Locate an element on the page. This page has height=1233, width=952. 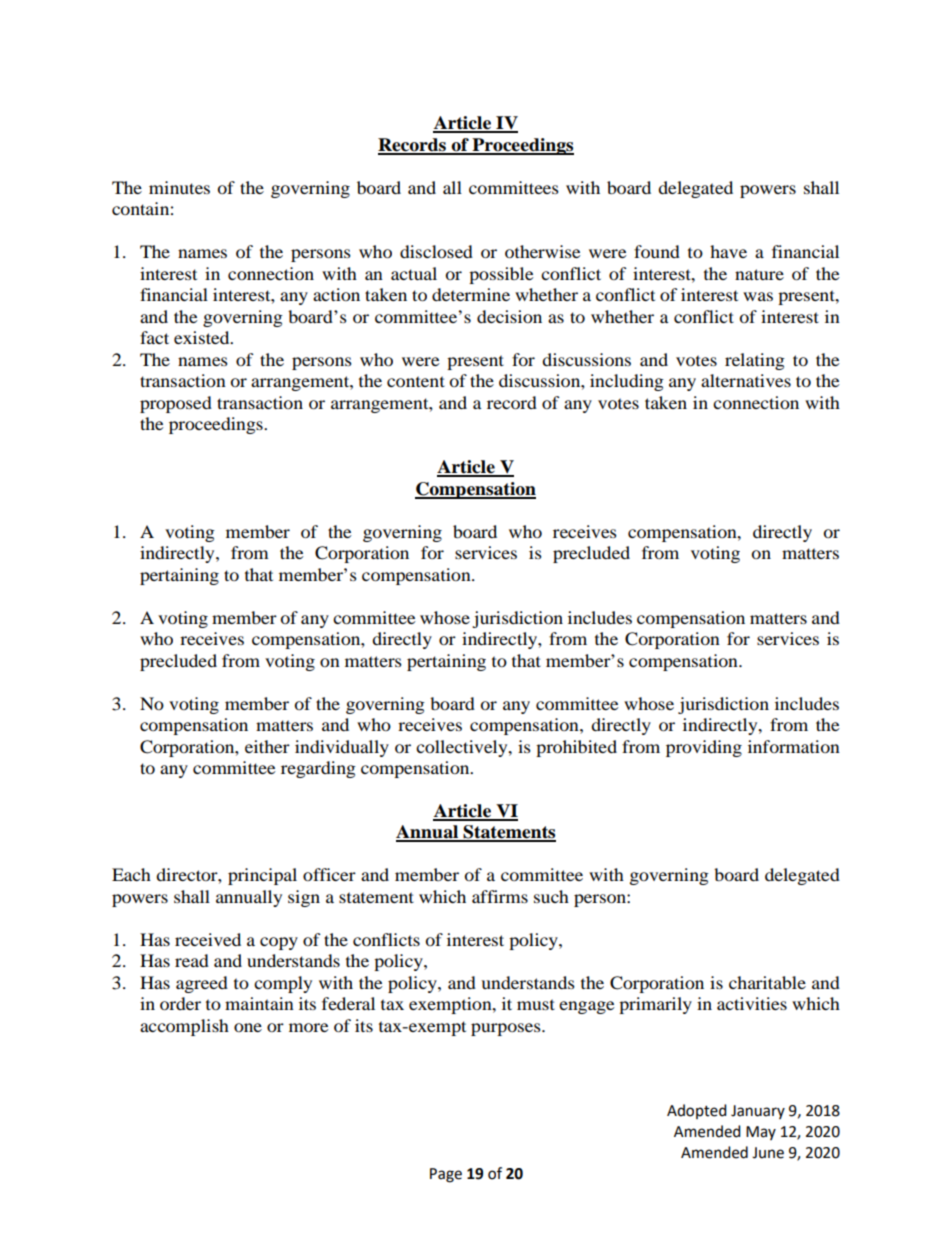
accomplish is located at coordinates (184, 1027).
